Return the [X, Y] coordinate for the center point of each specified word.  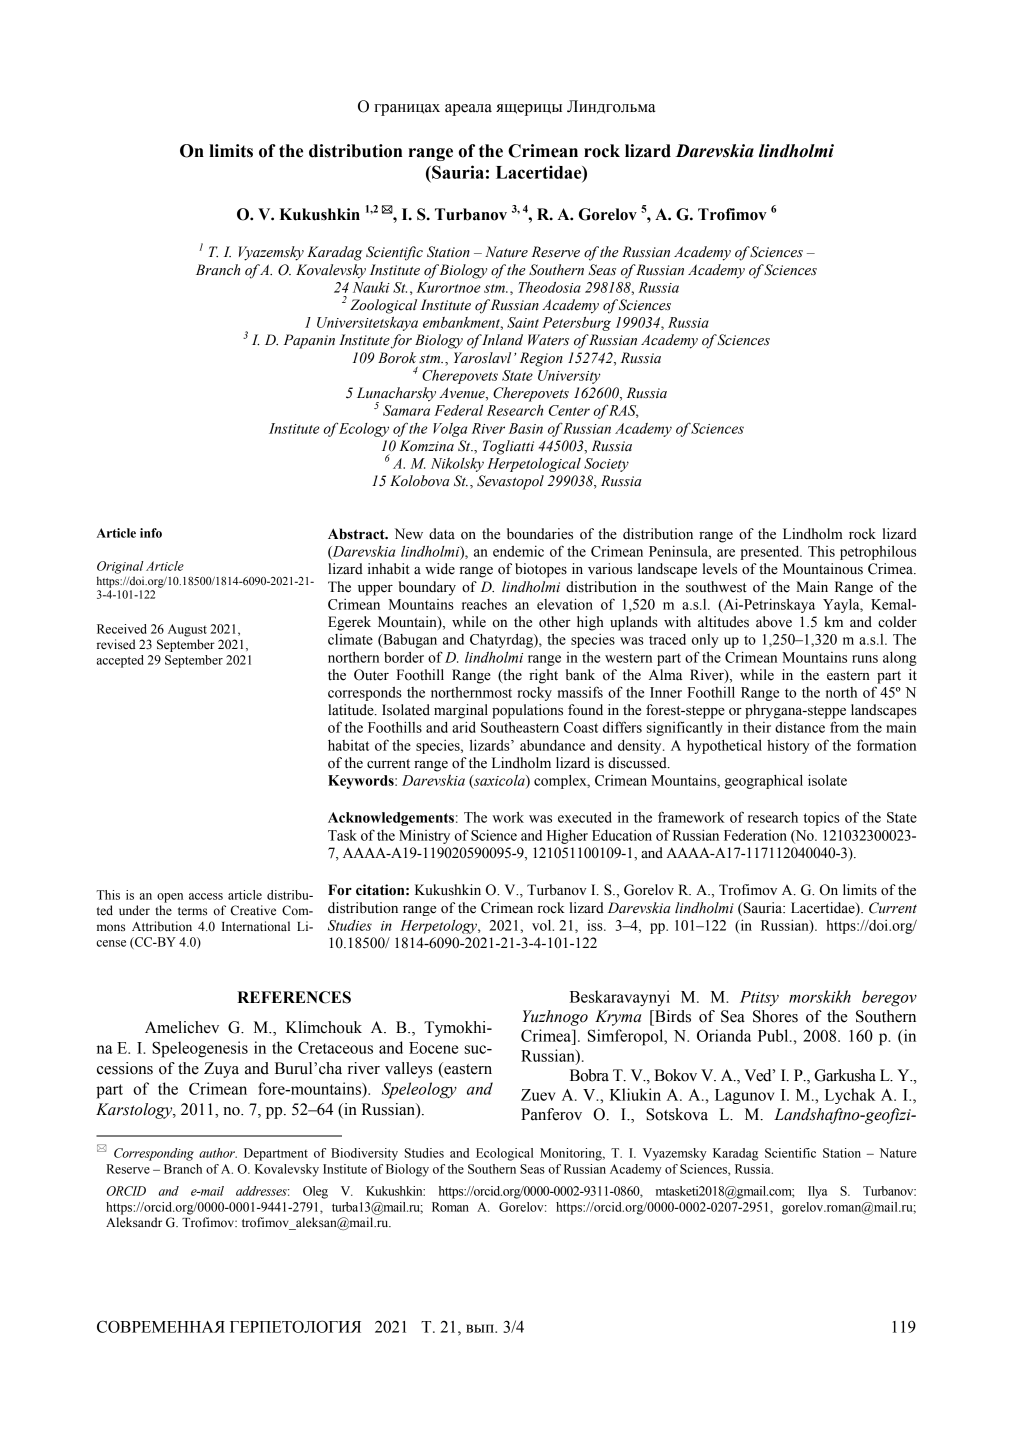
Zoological [383, 306]
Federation [755, 835]
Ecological [504, 1154]
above [774, 622]
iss [596, 925]
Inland [502, 340]
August [187, 630]
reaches [484, 604]
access [206, 896]
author [218, 1153]
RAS [623, 411]
